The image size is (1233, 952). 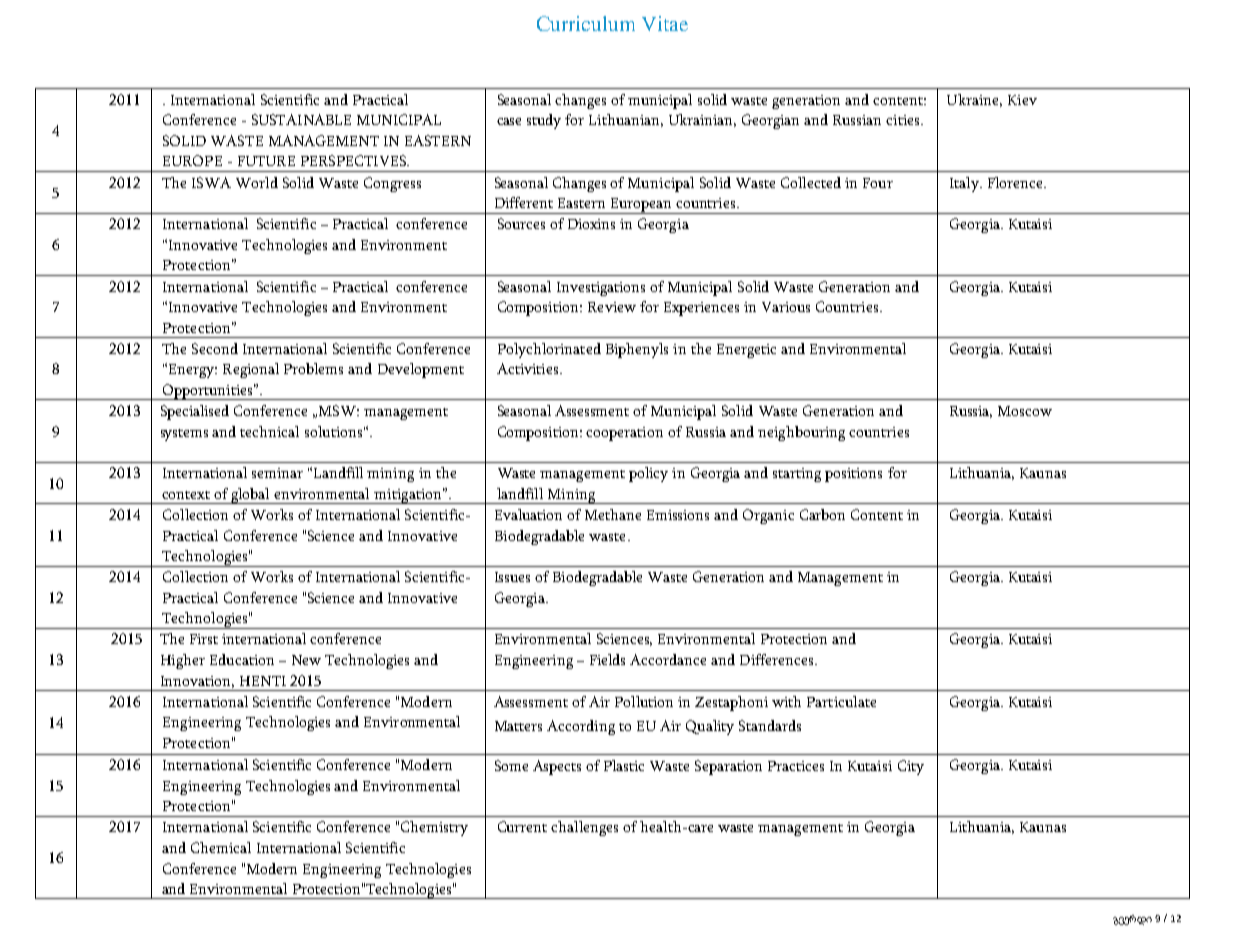 What do you see at coordinates (301, 119) in the image?
I see `SUSTAINABLE` at bounding box center [301, 119].
